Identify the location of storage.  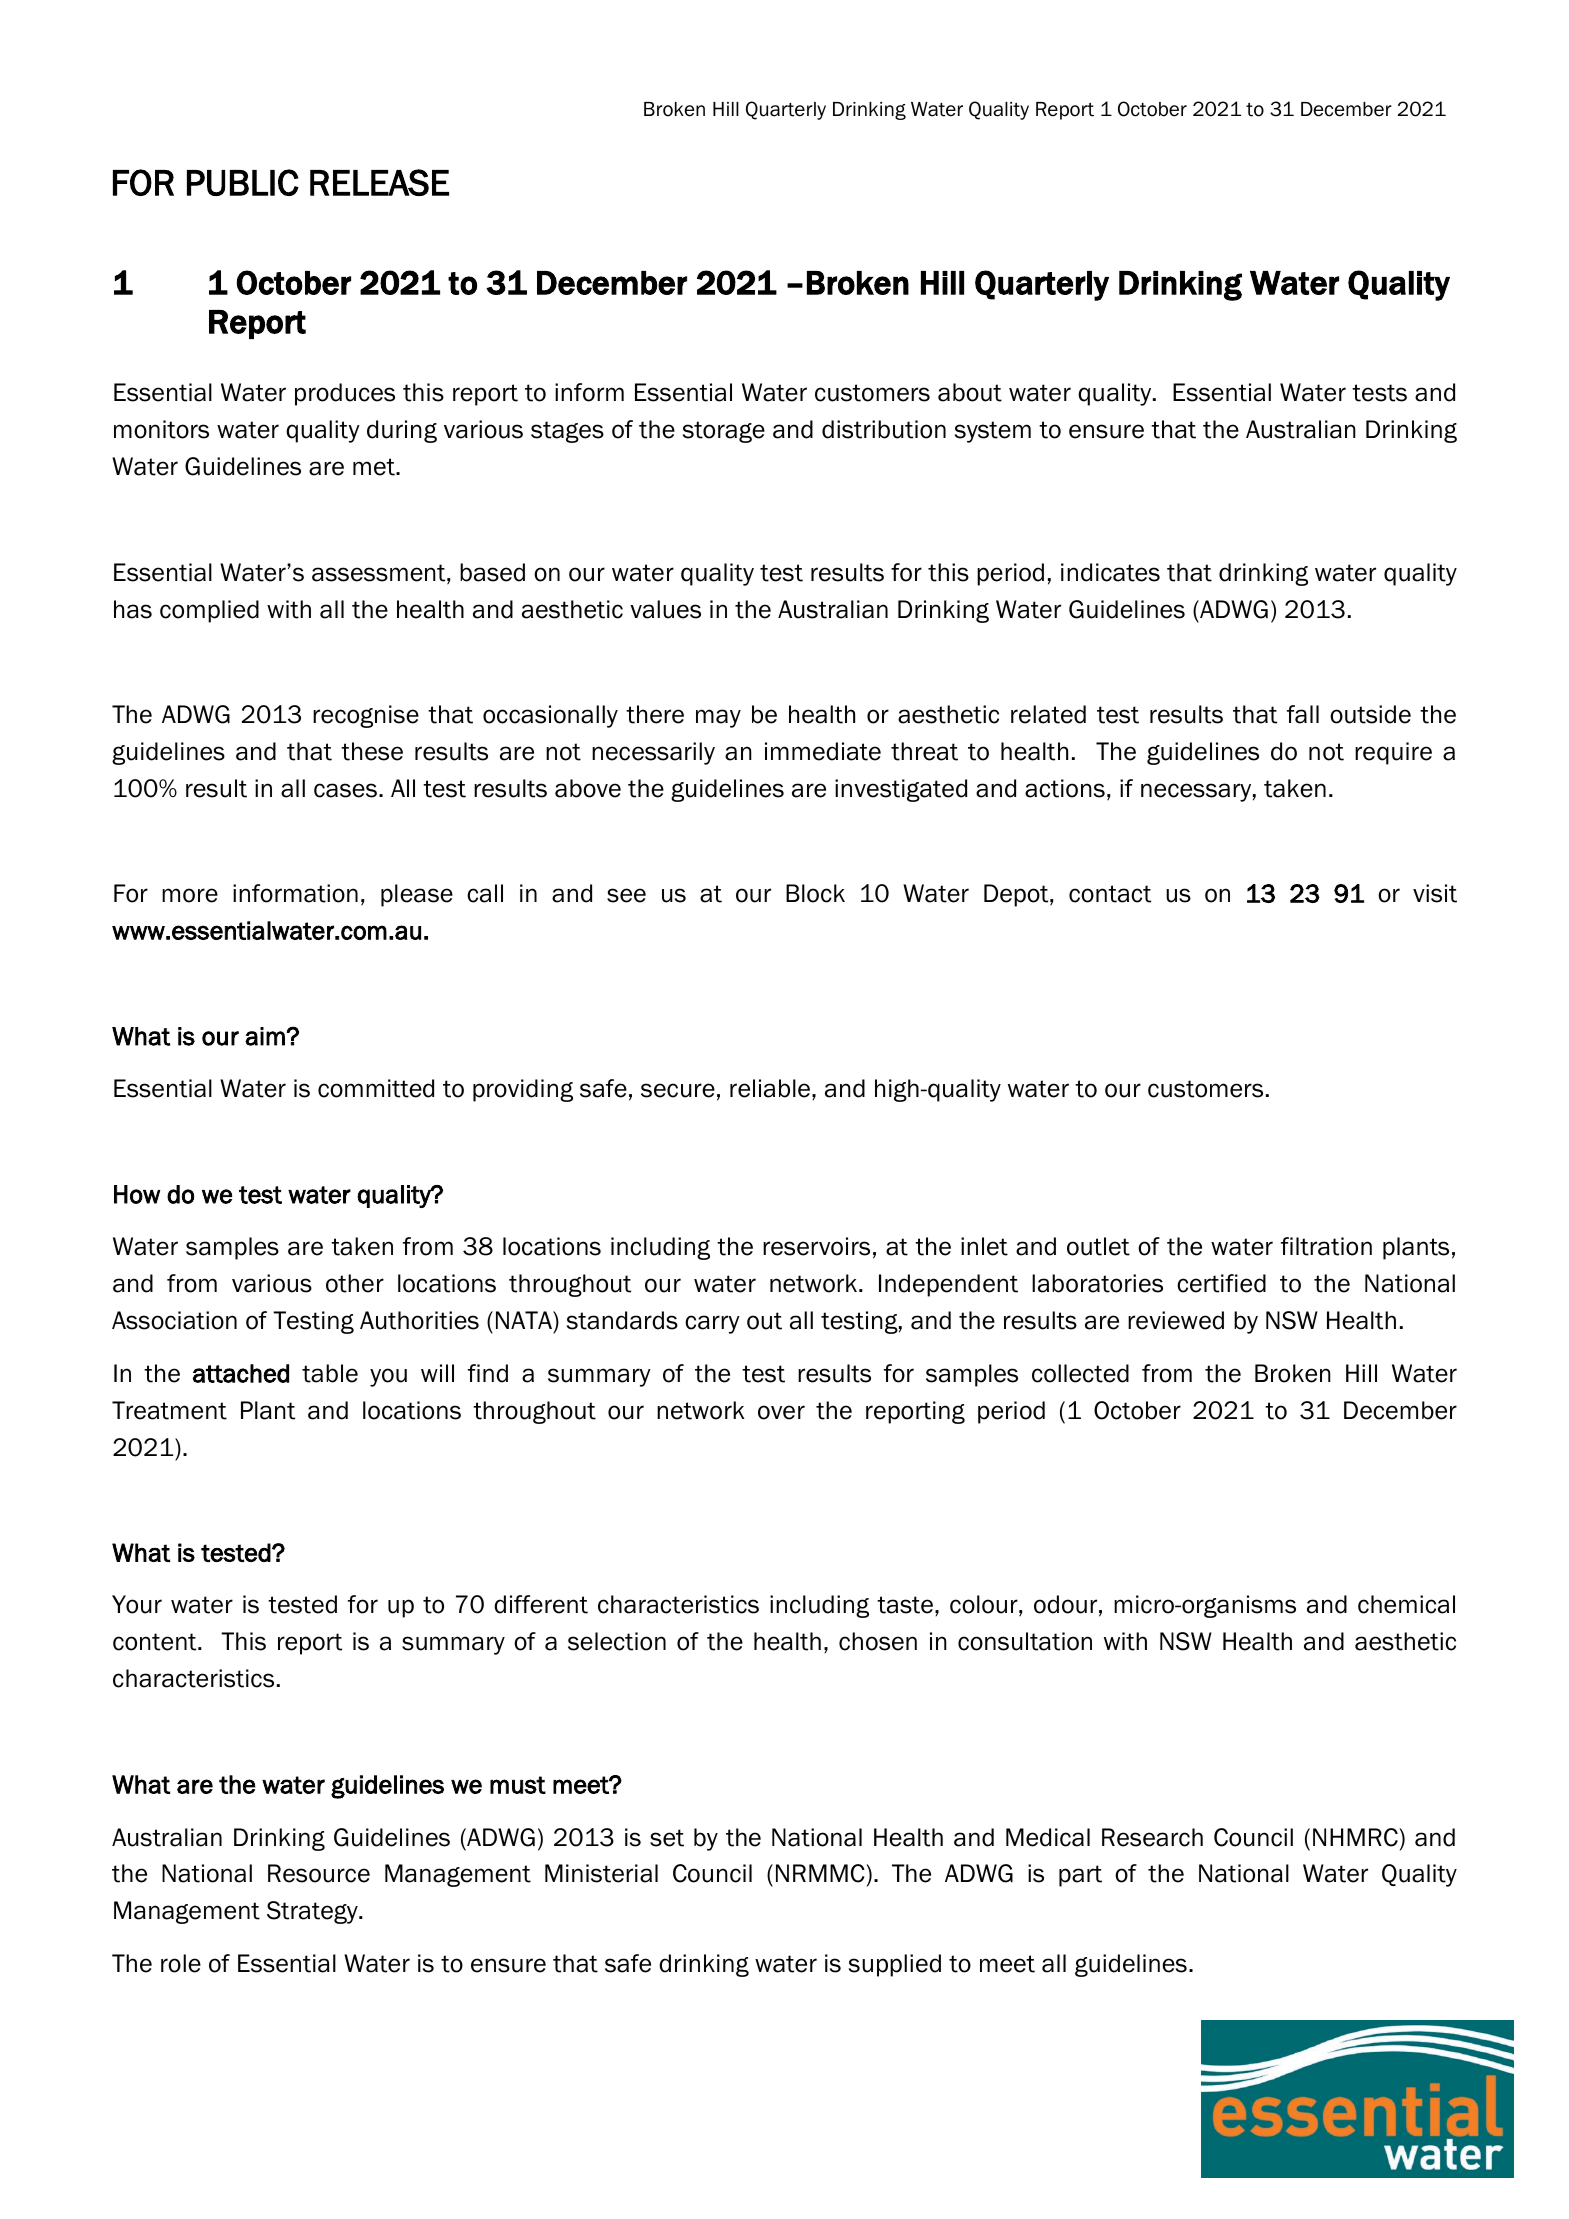
(724, 432).
